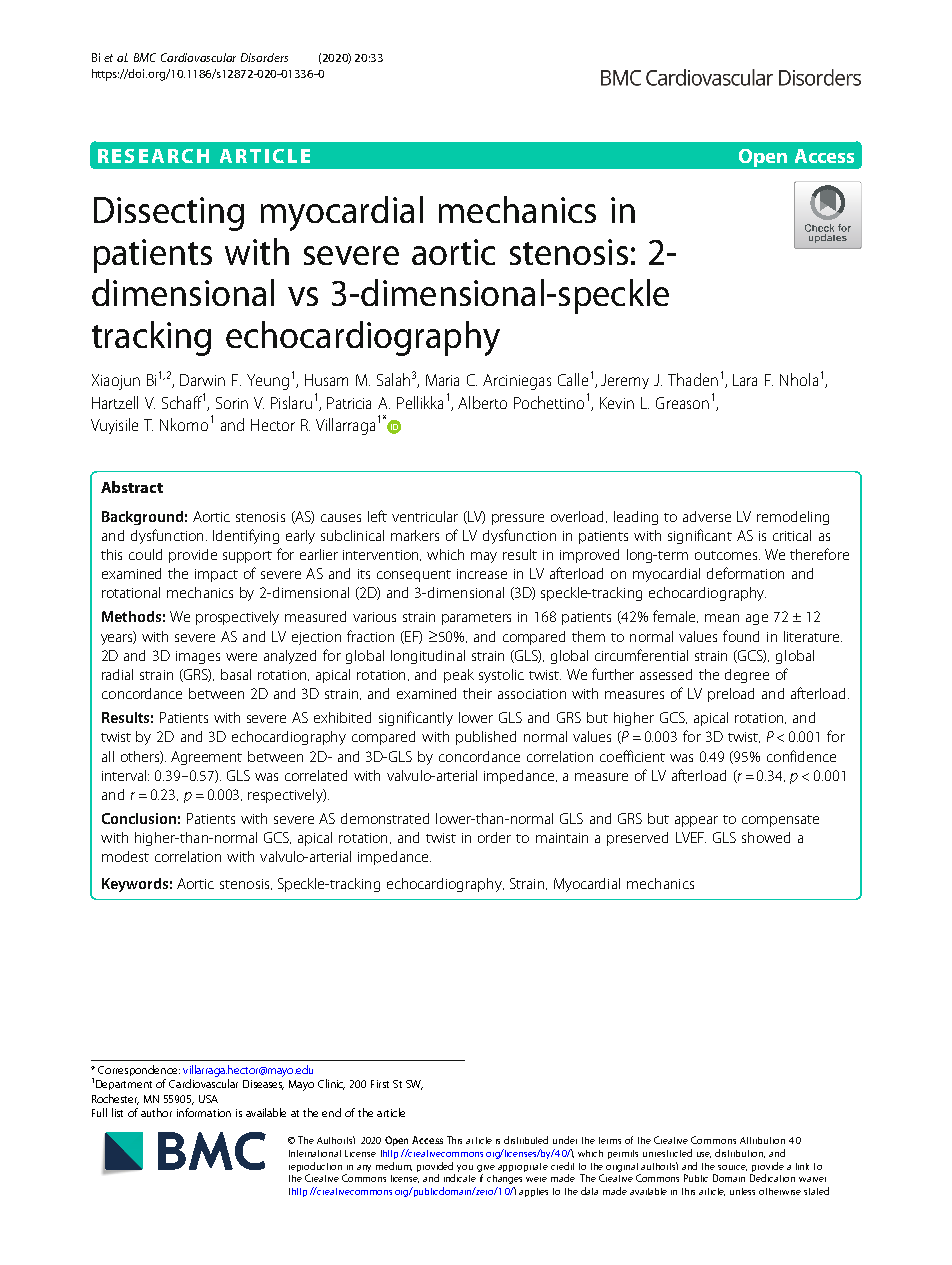 The image size is (952, 1265). What do you see at coordinates (169, 214) in the screenshot?
I see `Dissecting` at bounding box center [169, 214].
